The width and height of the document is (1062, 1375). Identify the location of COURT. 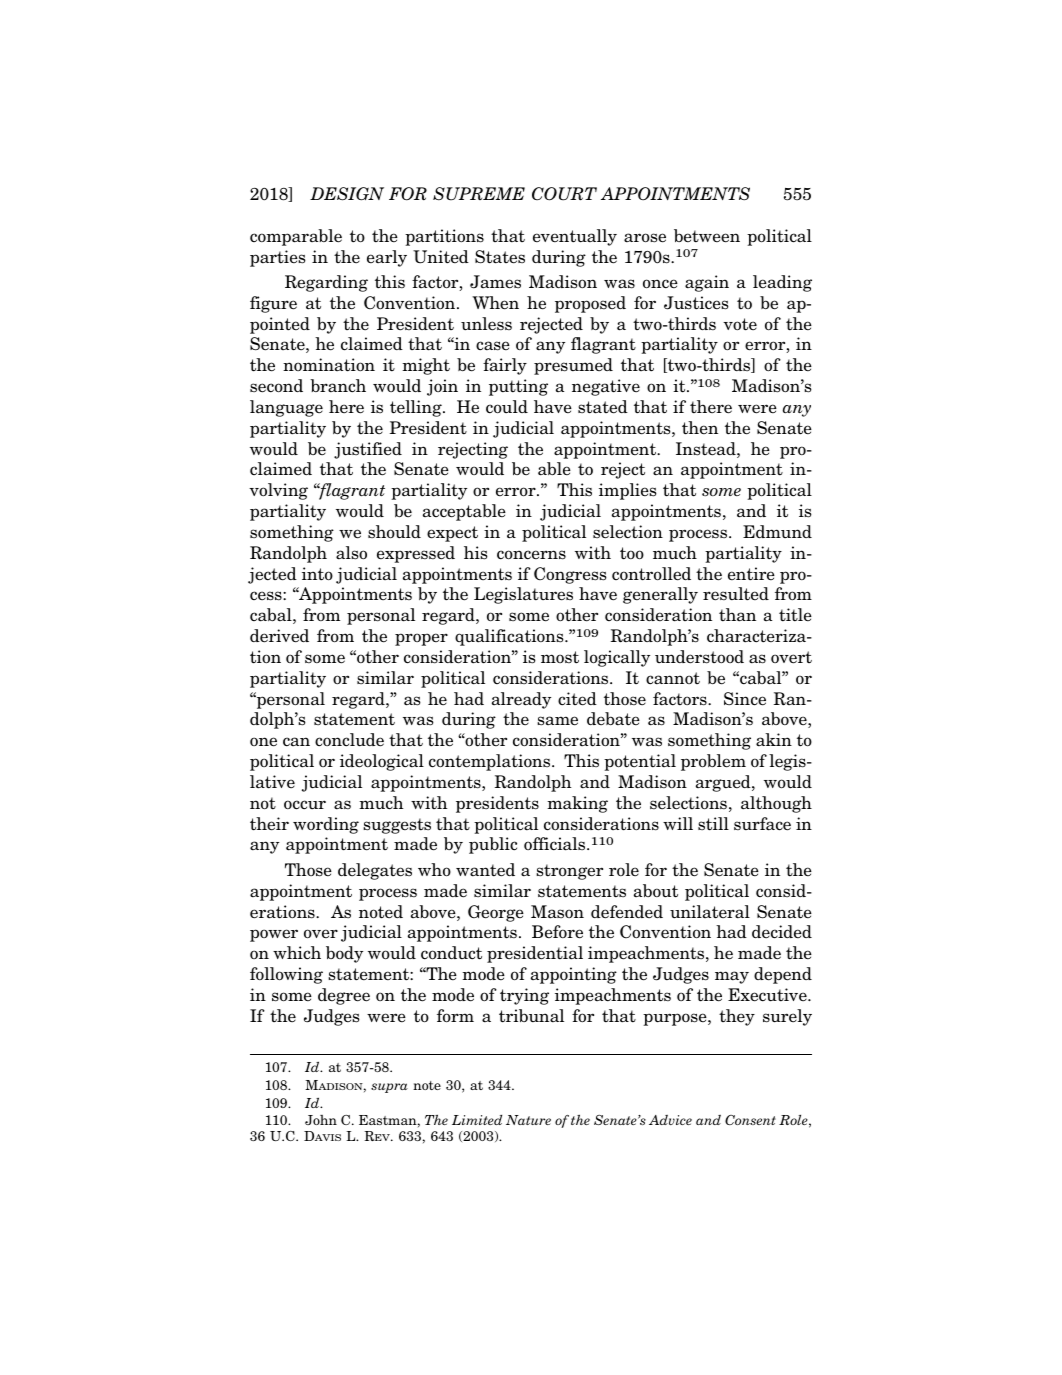
(564, 194).
